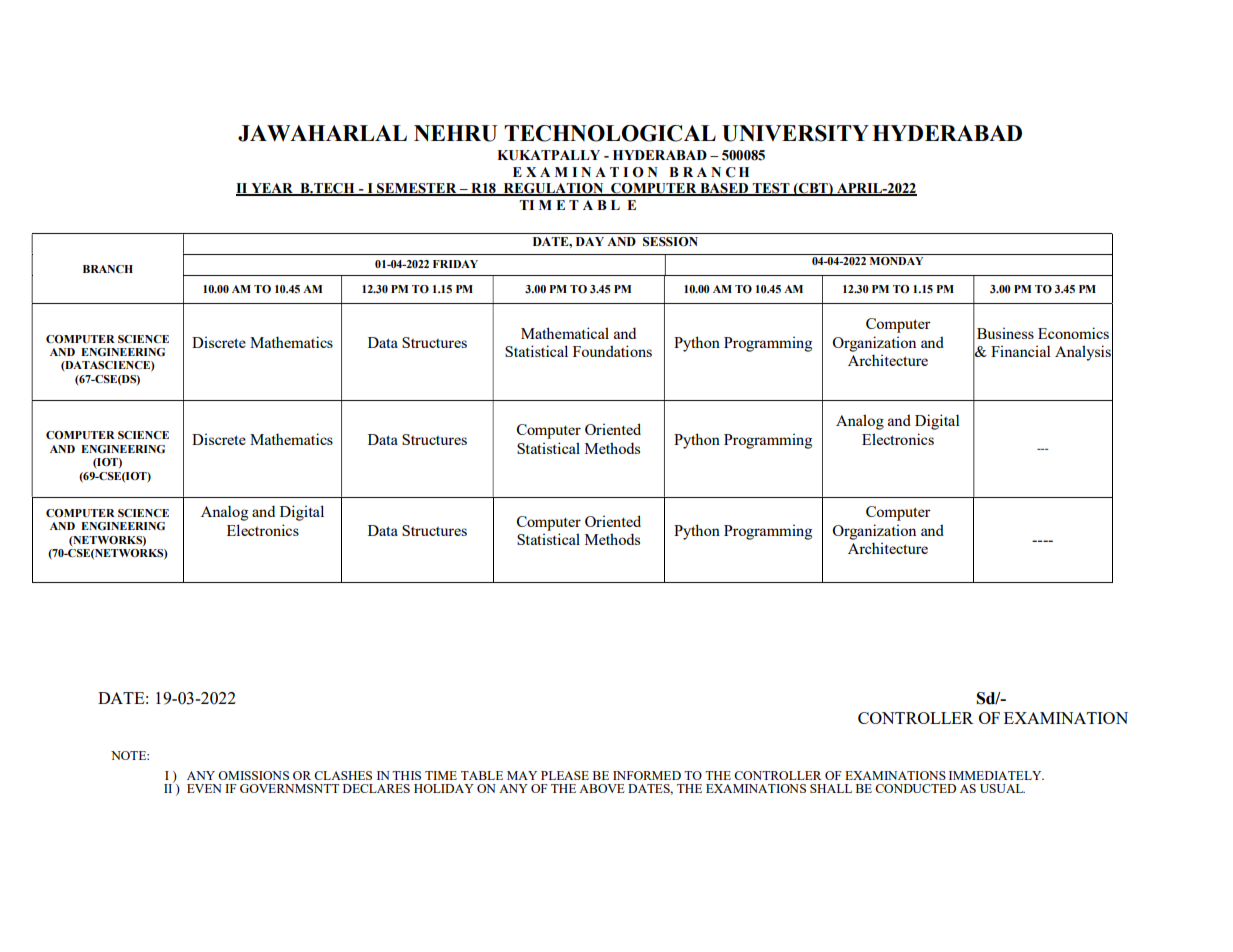 Image resolution: width=1233 pixels, height=952 pixels. What do you see at coordinates (996, 775) in the document?
I see `IMMEDIATELY` at bounding box center [996, 775].
